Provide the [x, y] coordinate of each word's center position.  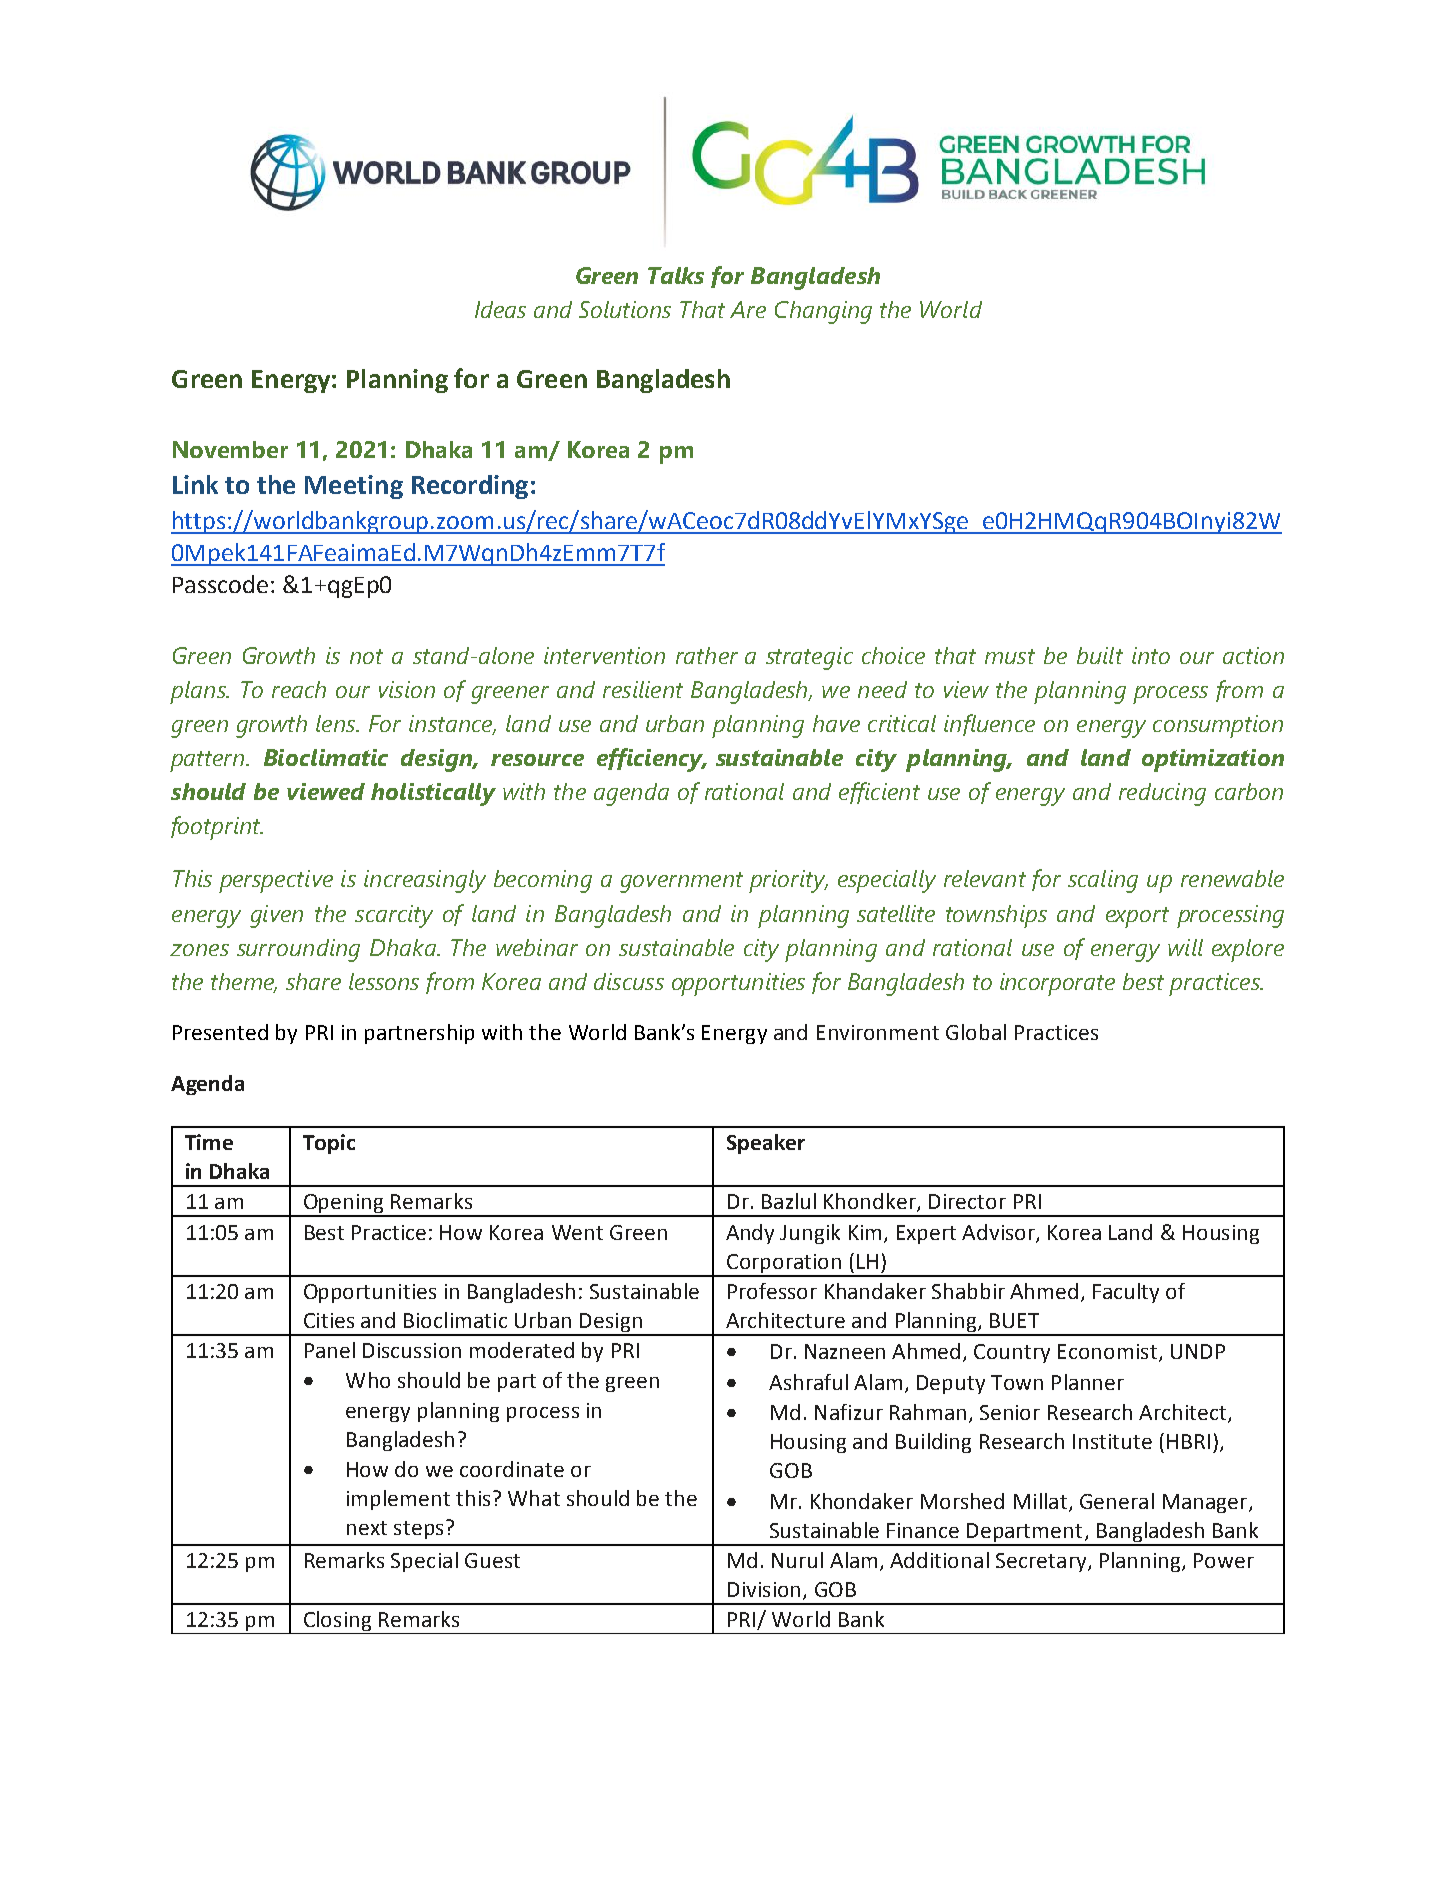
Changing [823, 312]
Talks [676, 275]
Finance [923, 1530]
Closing [337, 1622]
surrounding [298, 950]
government [681, 882]
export [1137, 917]
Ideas [500, 309]
